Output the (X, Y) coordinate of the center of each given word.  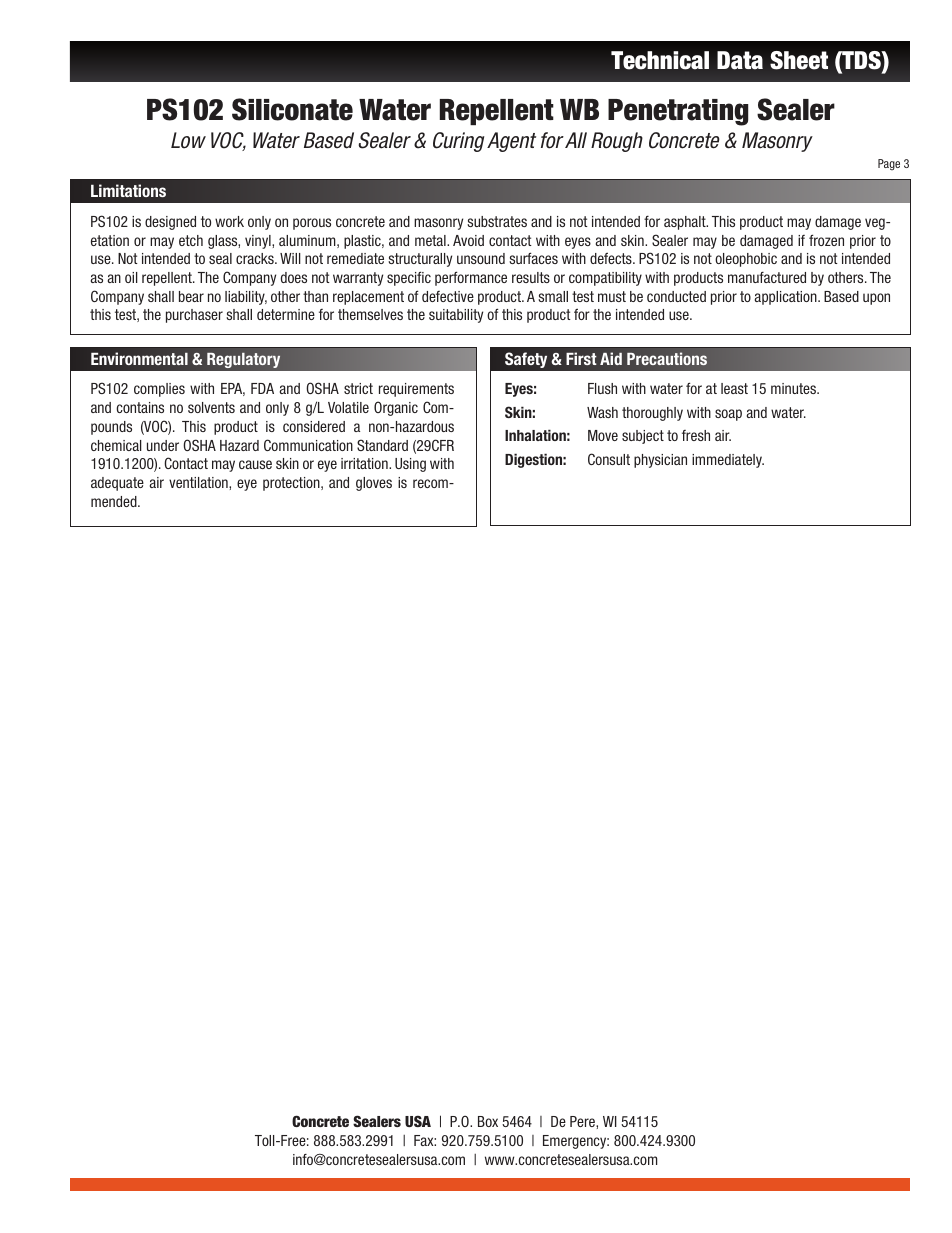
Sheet (799, 60)
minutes (794, 388)
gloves (374, 484)
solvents (211, 407)
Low (188, 140)
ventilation (199, 482)
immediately (728, 461)
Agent (511, 142)
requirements (416, 390)
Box (488, 1121)
